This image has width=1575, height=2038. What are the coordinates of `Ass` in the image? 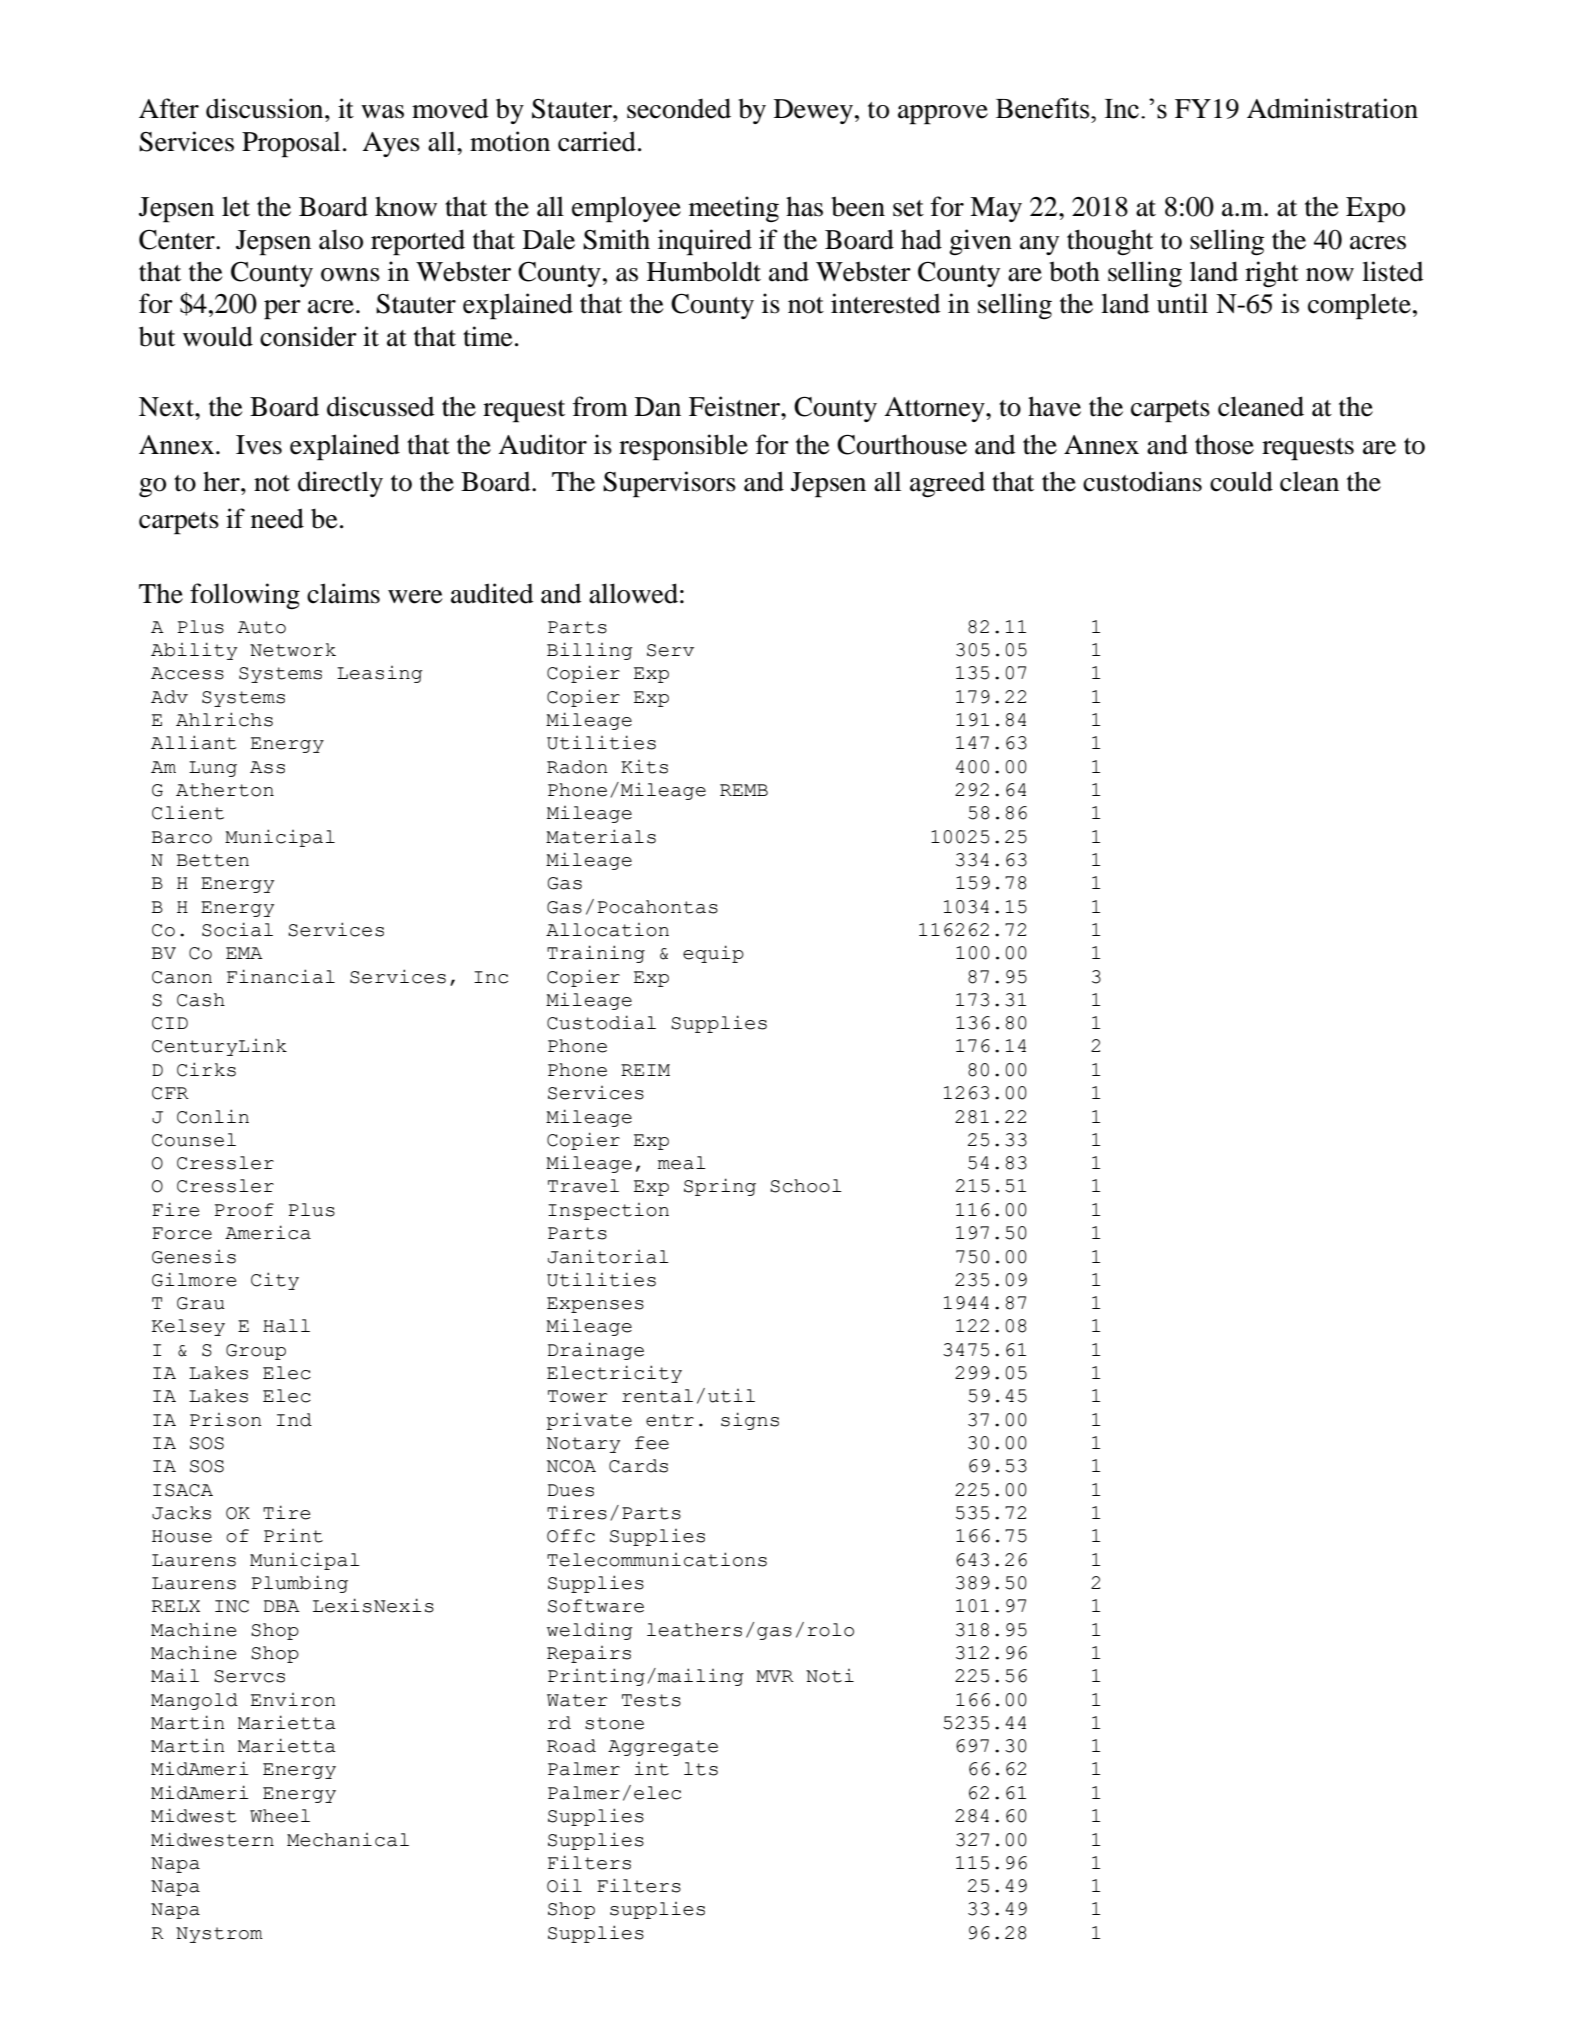 It's located at (267, 767).
